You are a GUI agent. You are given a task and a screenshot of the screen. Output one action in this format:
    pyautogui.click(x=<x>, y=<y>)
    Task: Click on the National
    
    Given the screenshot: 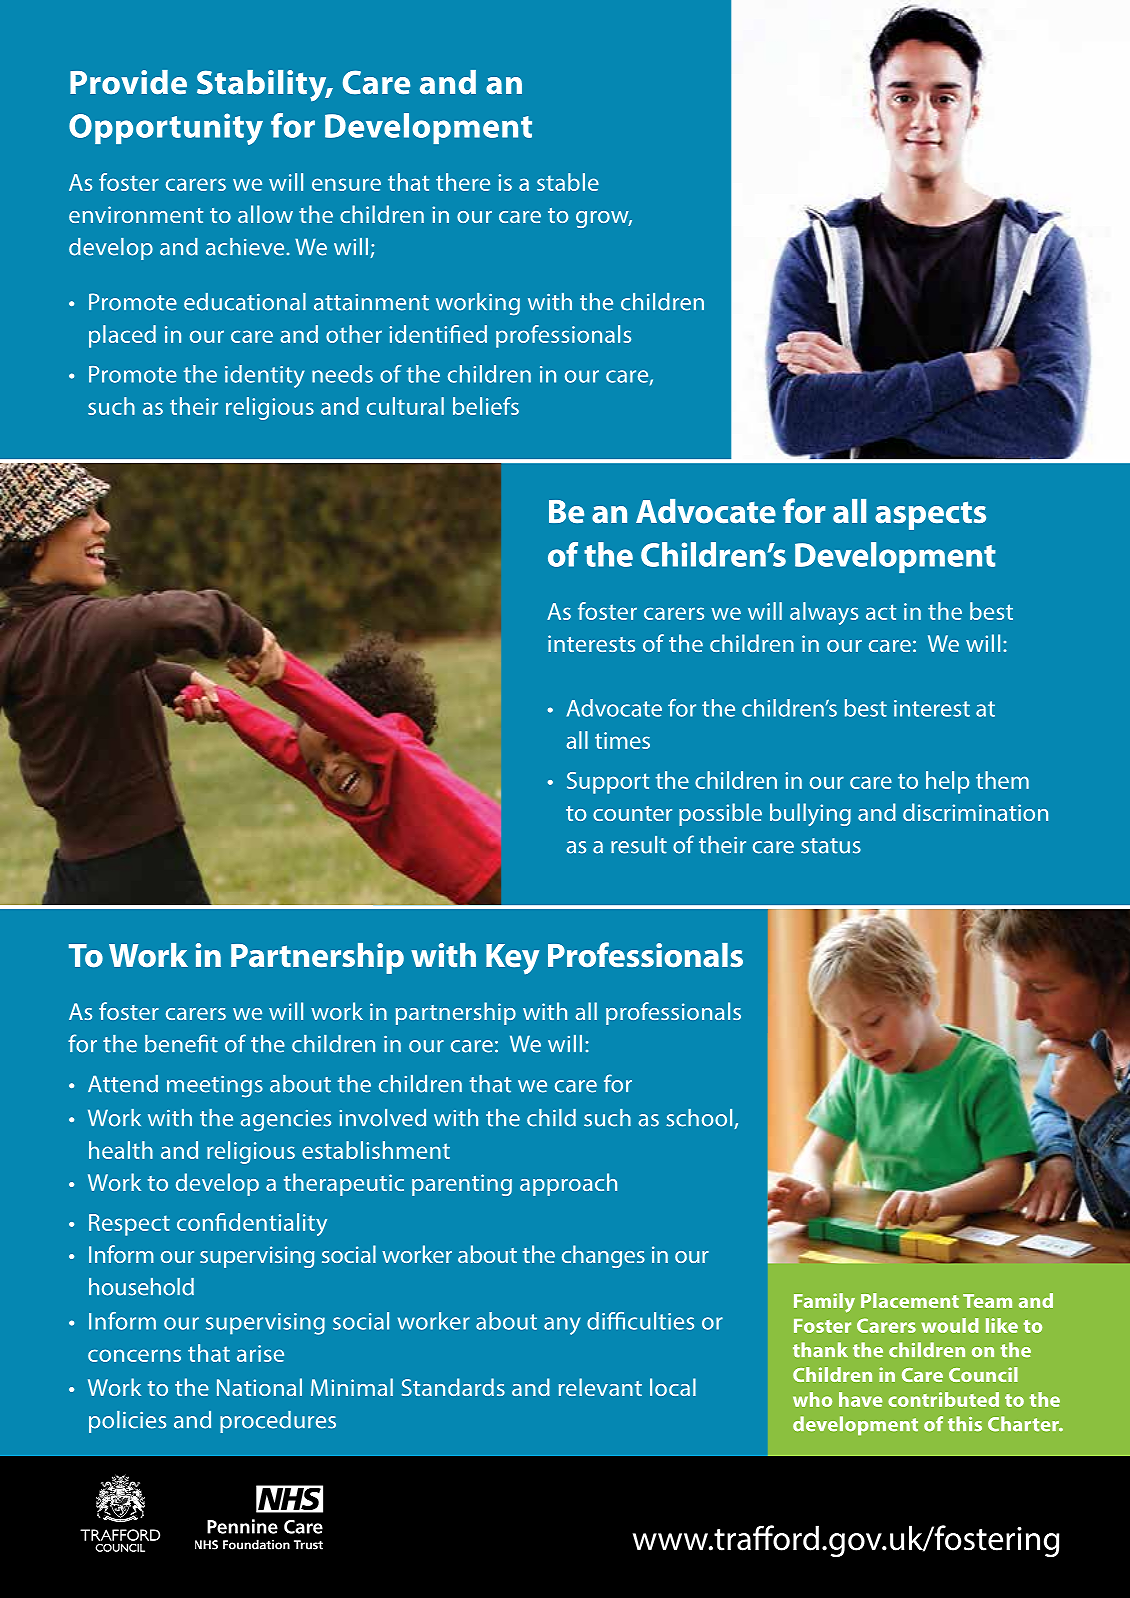 What is the action you would take?
    pyautogui.click(x=259, y=1387)
